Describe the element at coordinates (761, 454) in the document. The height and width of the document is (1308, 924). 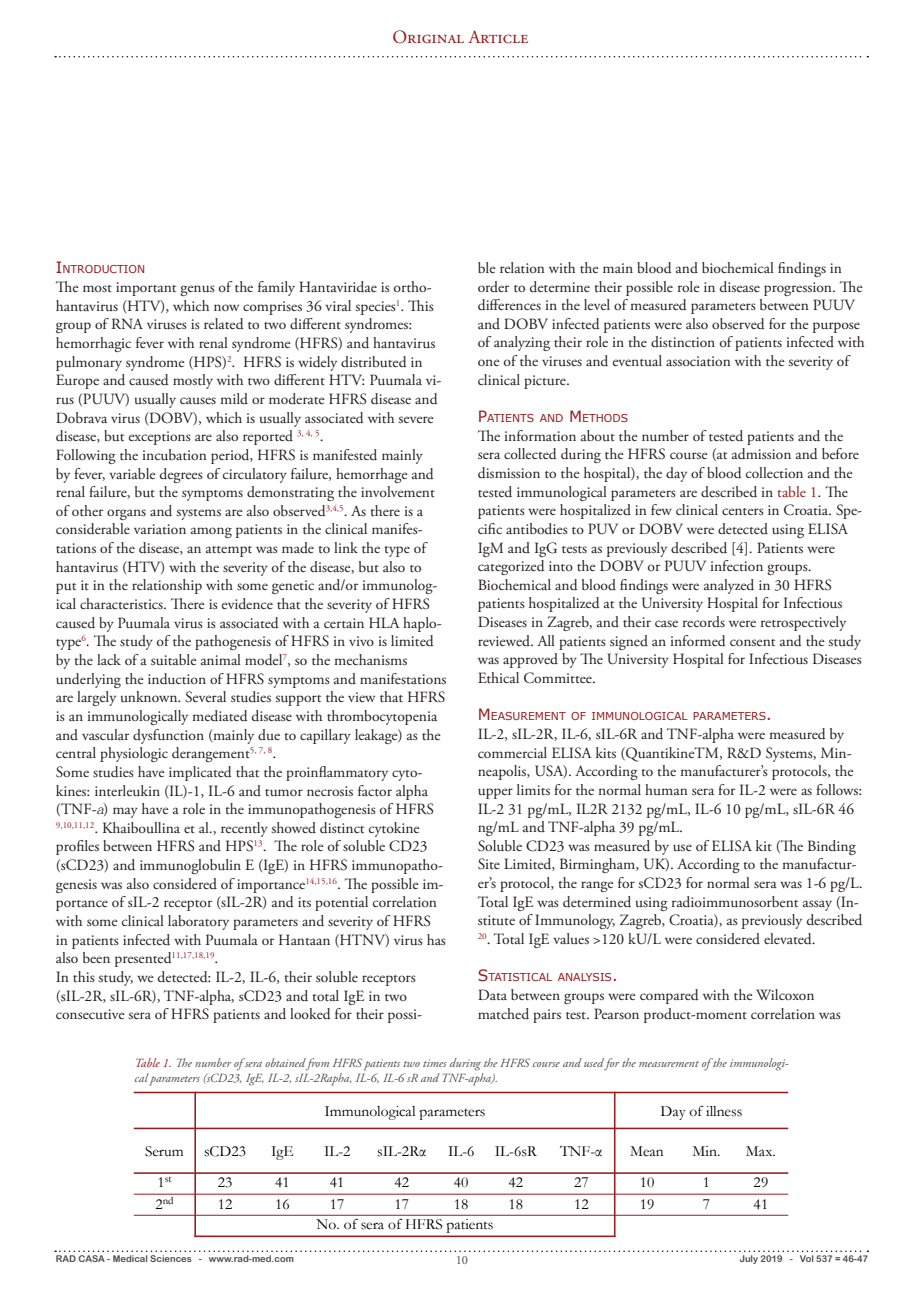
I see `admission` at that location.
